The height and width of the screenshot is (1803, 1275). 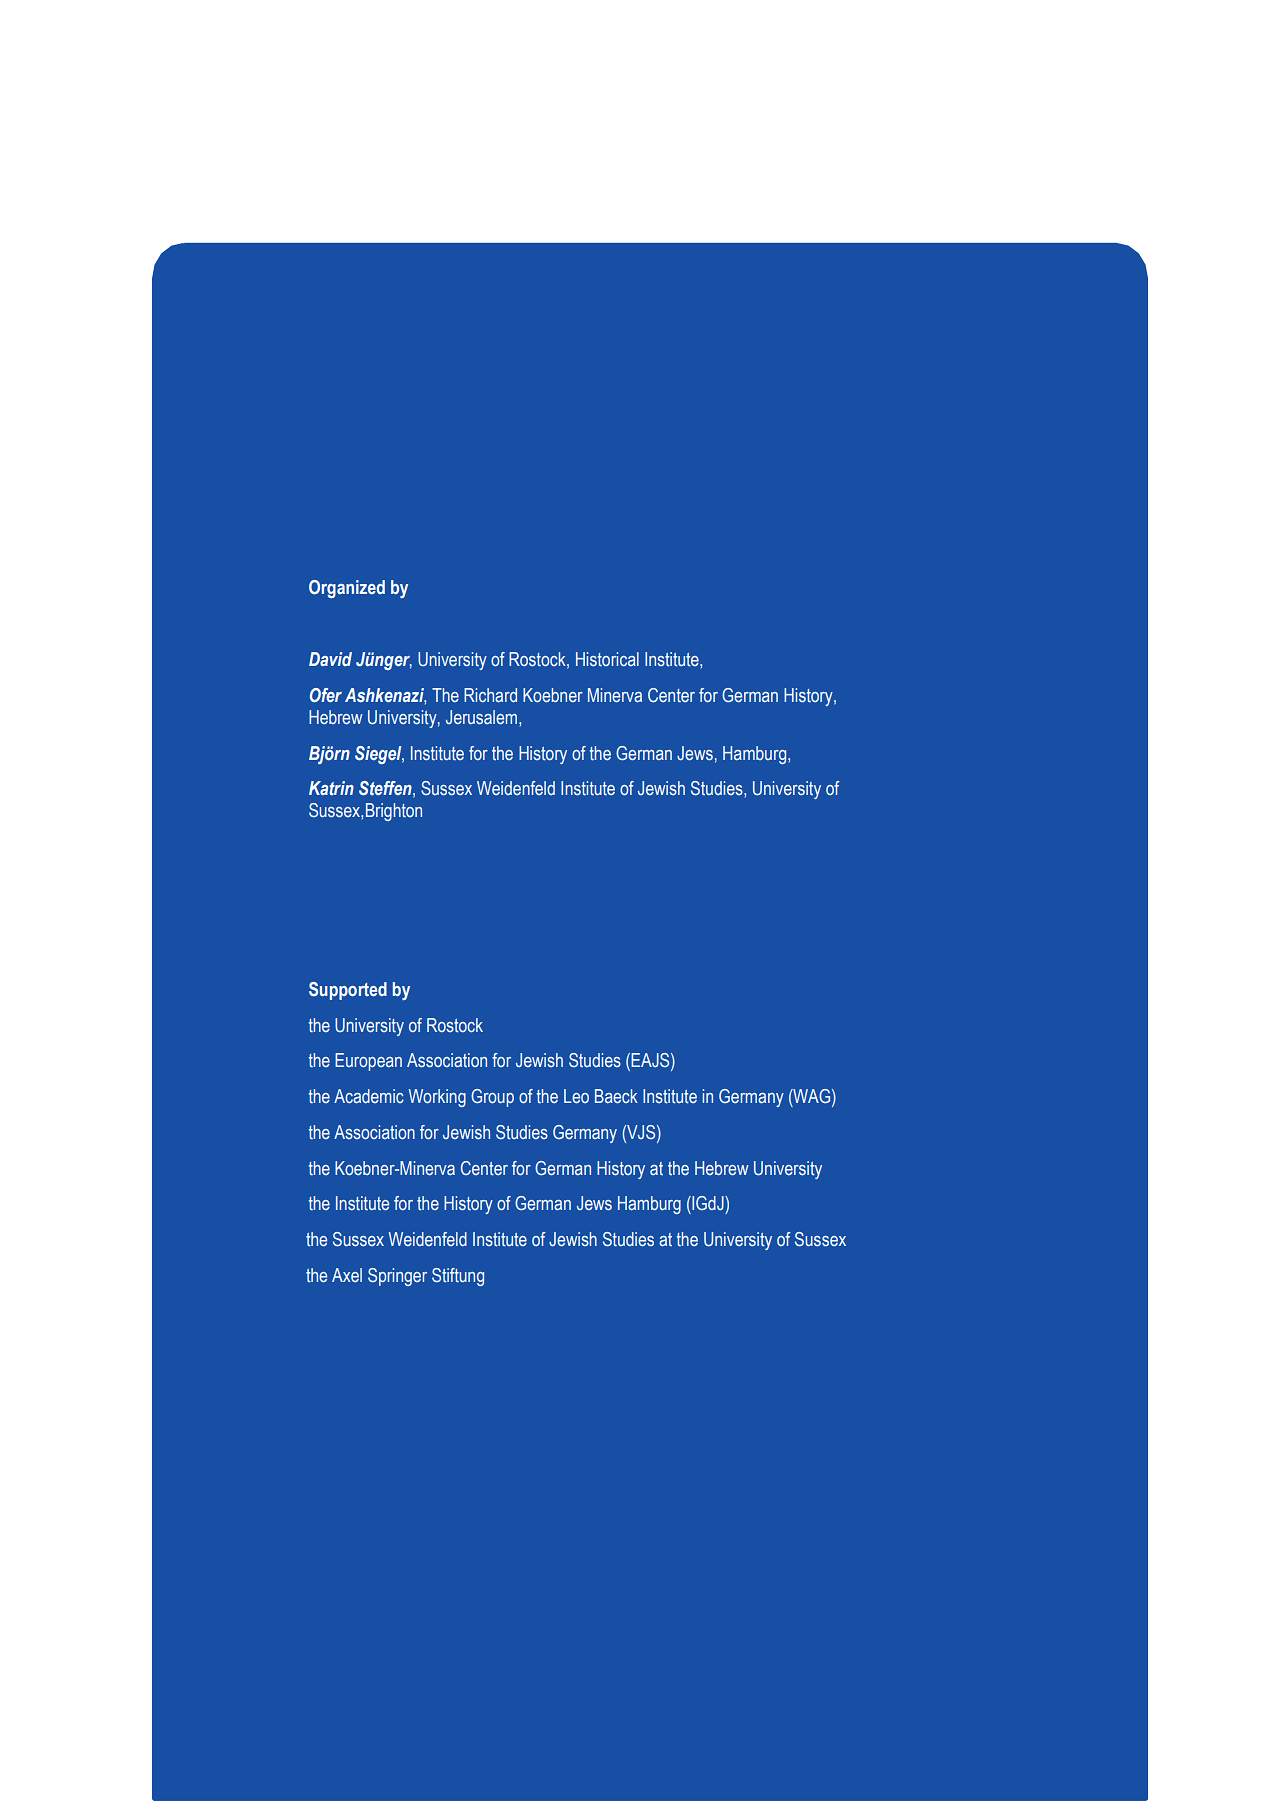 What do you see at coordinates (348, 991) in the screenshot?
I see `Supported` at bounding box center [348, 991].
